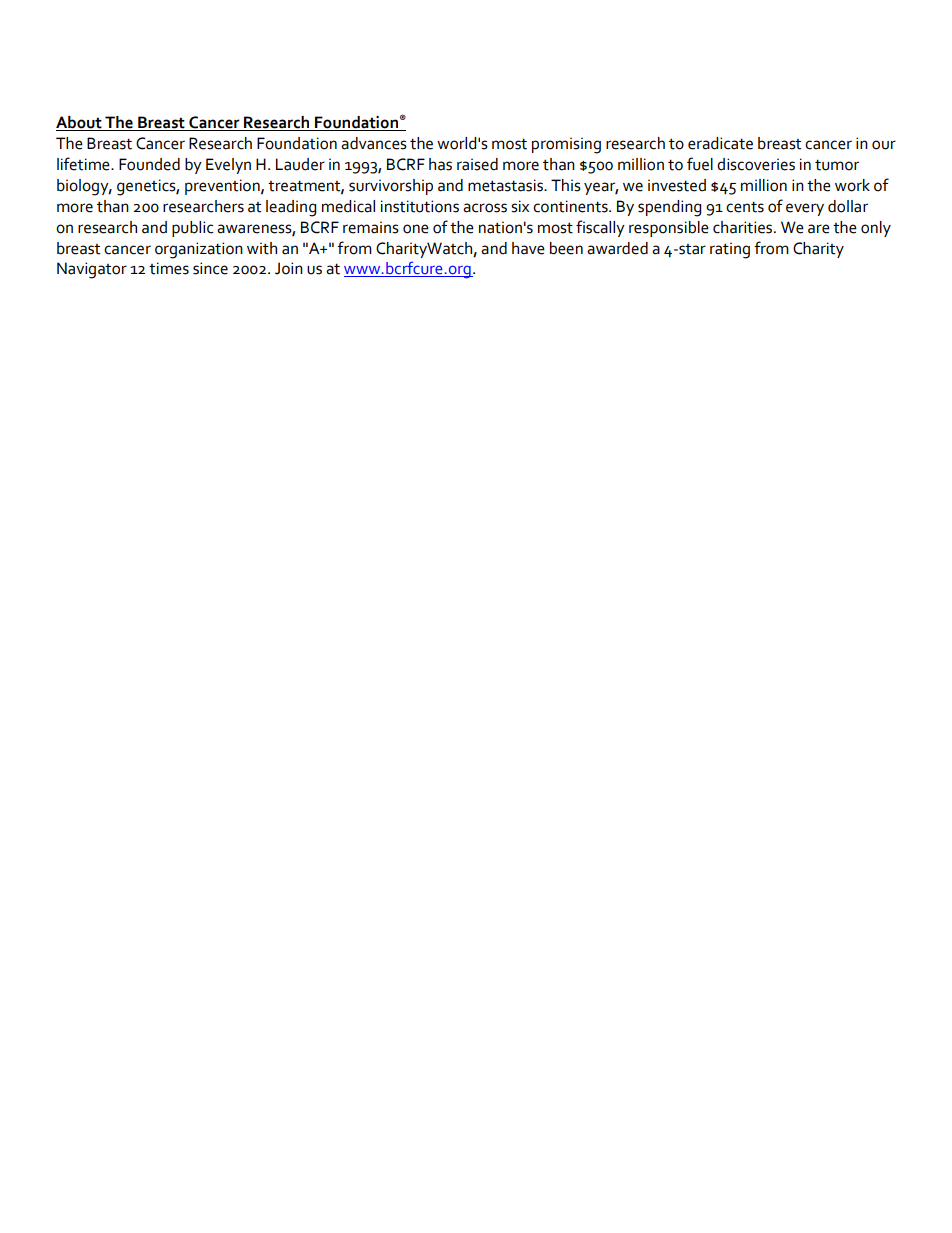  I want to click on six, so click(520, 206).
